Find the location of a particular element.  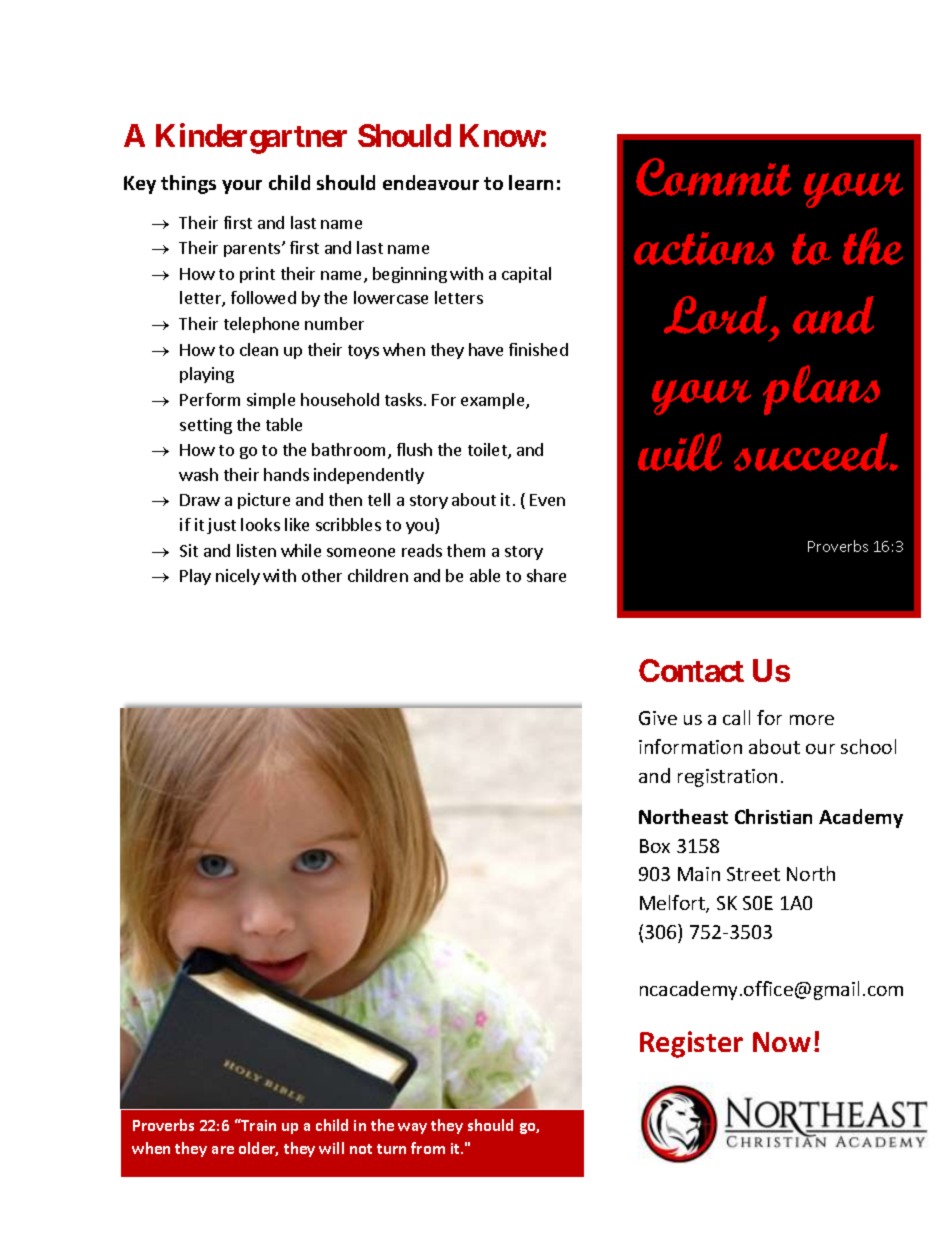

not is located at coordinates (361, 1149).
